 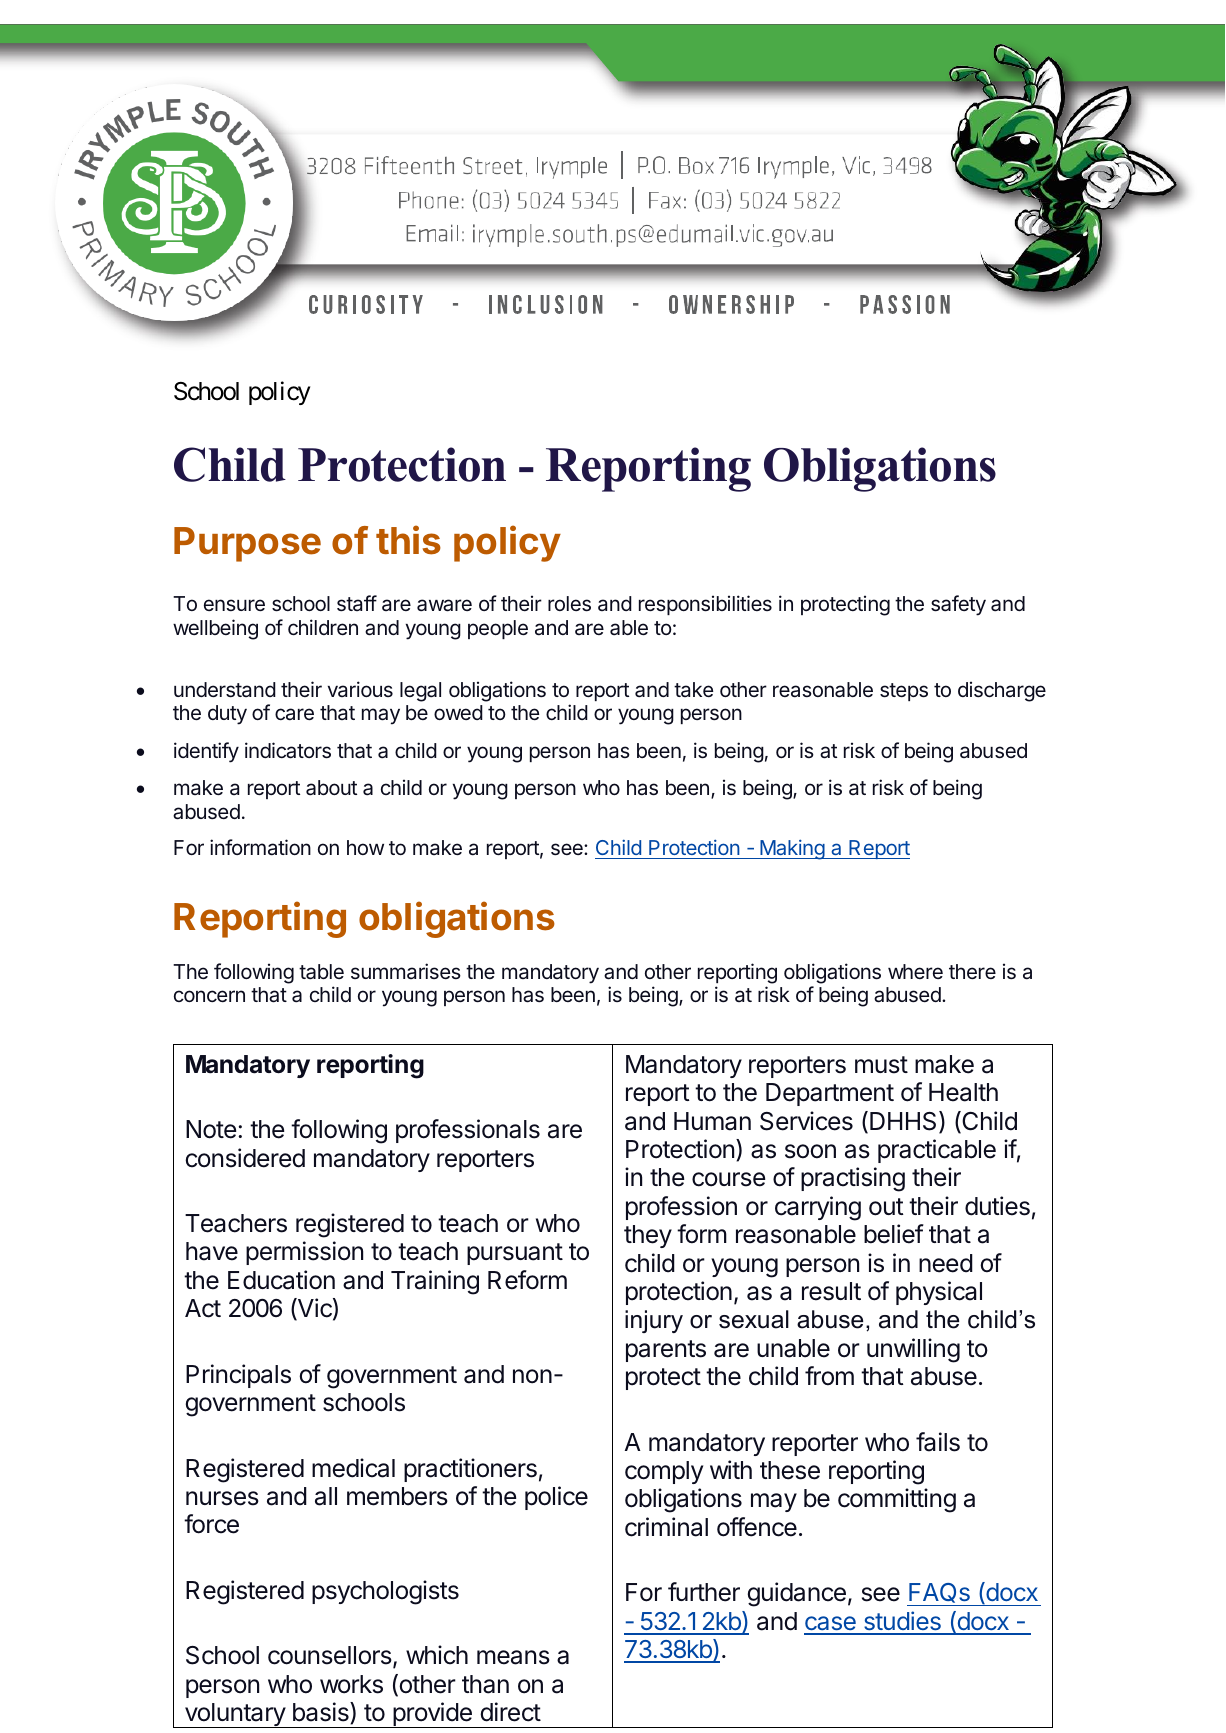 I want to click on staff, so click(x=357, y=603).
